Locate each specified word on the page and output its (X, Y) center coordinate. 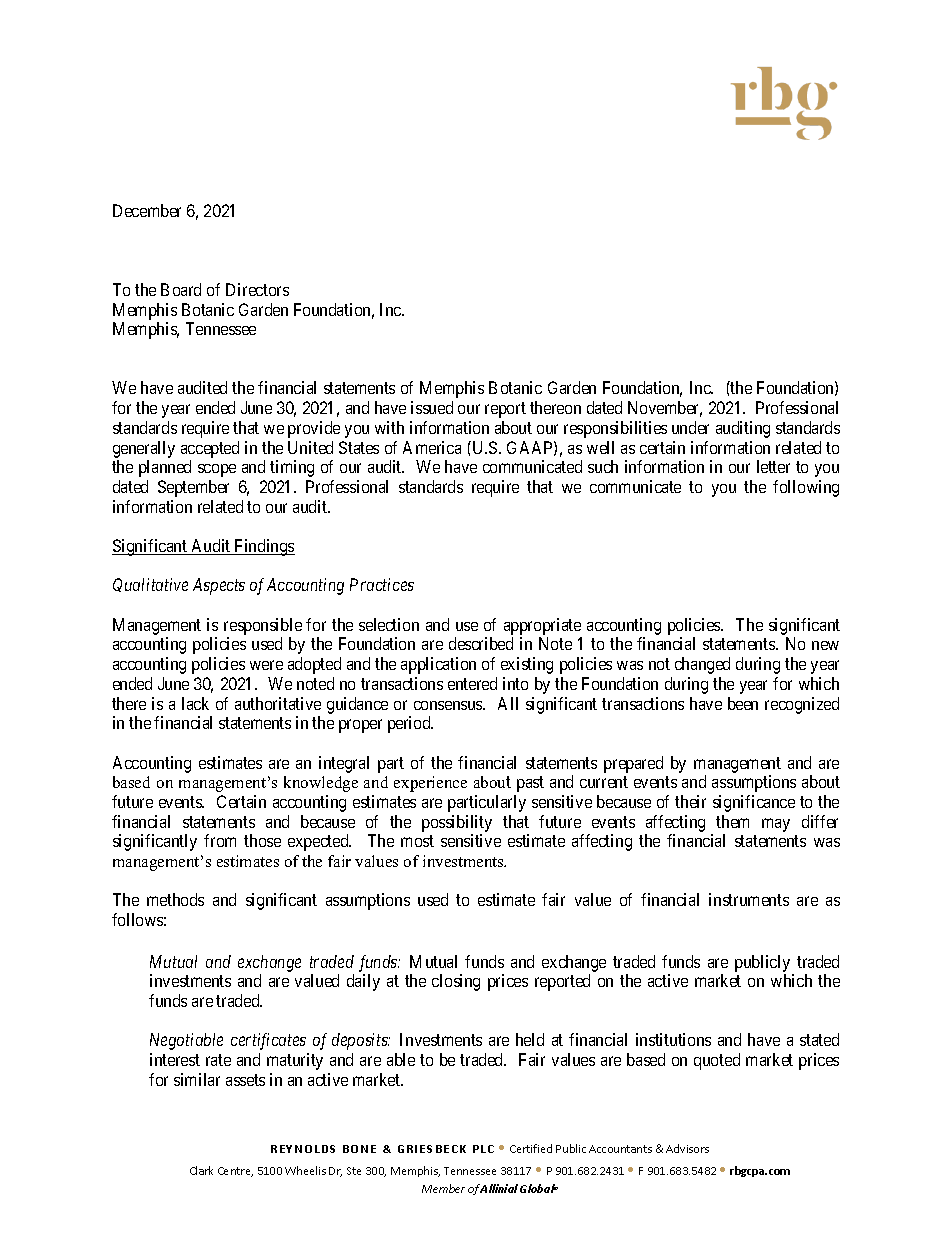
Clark (201, 1170)
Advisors (687, 1148)
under (690, 427)
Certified (531, 1148)
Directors (257, 289)
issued (432, 407)
